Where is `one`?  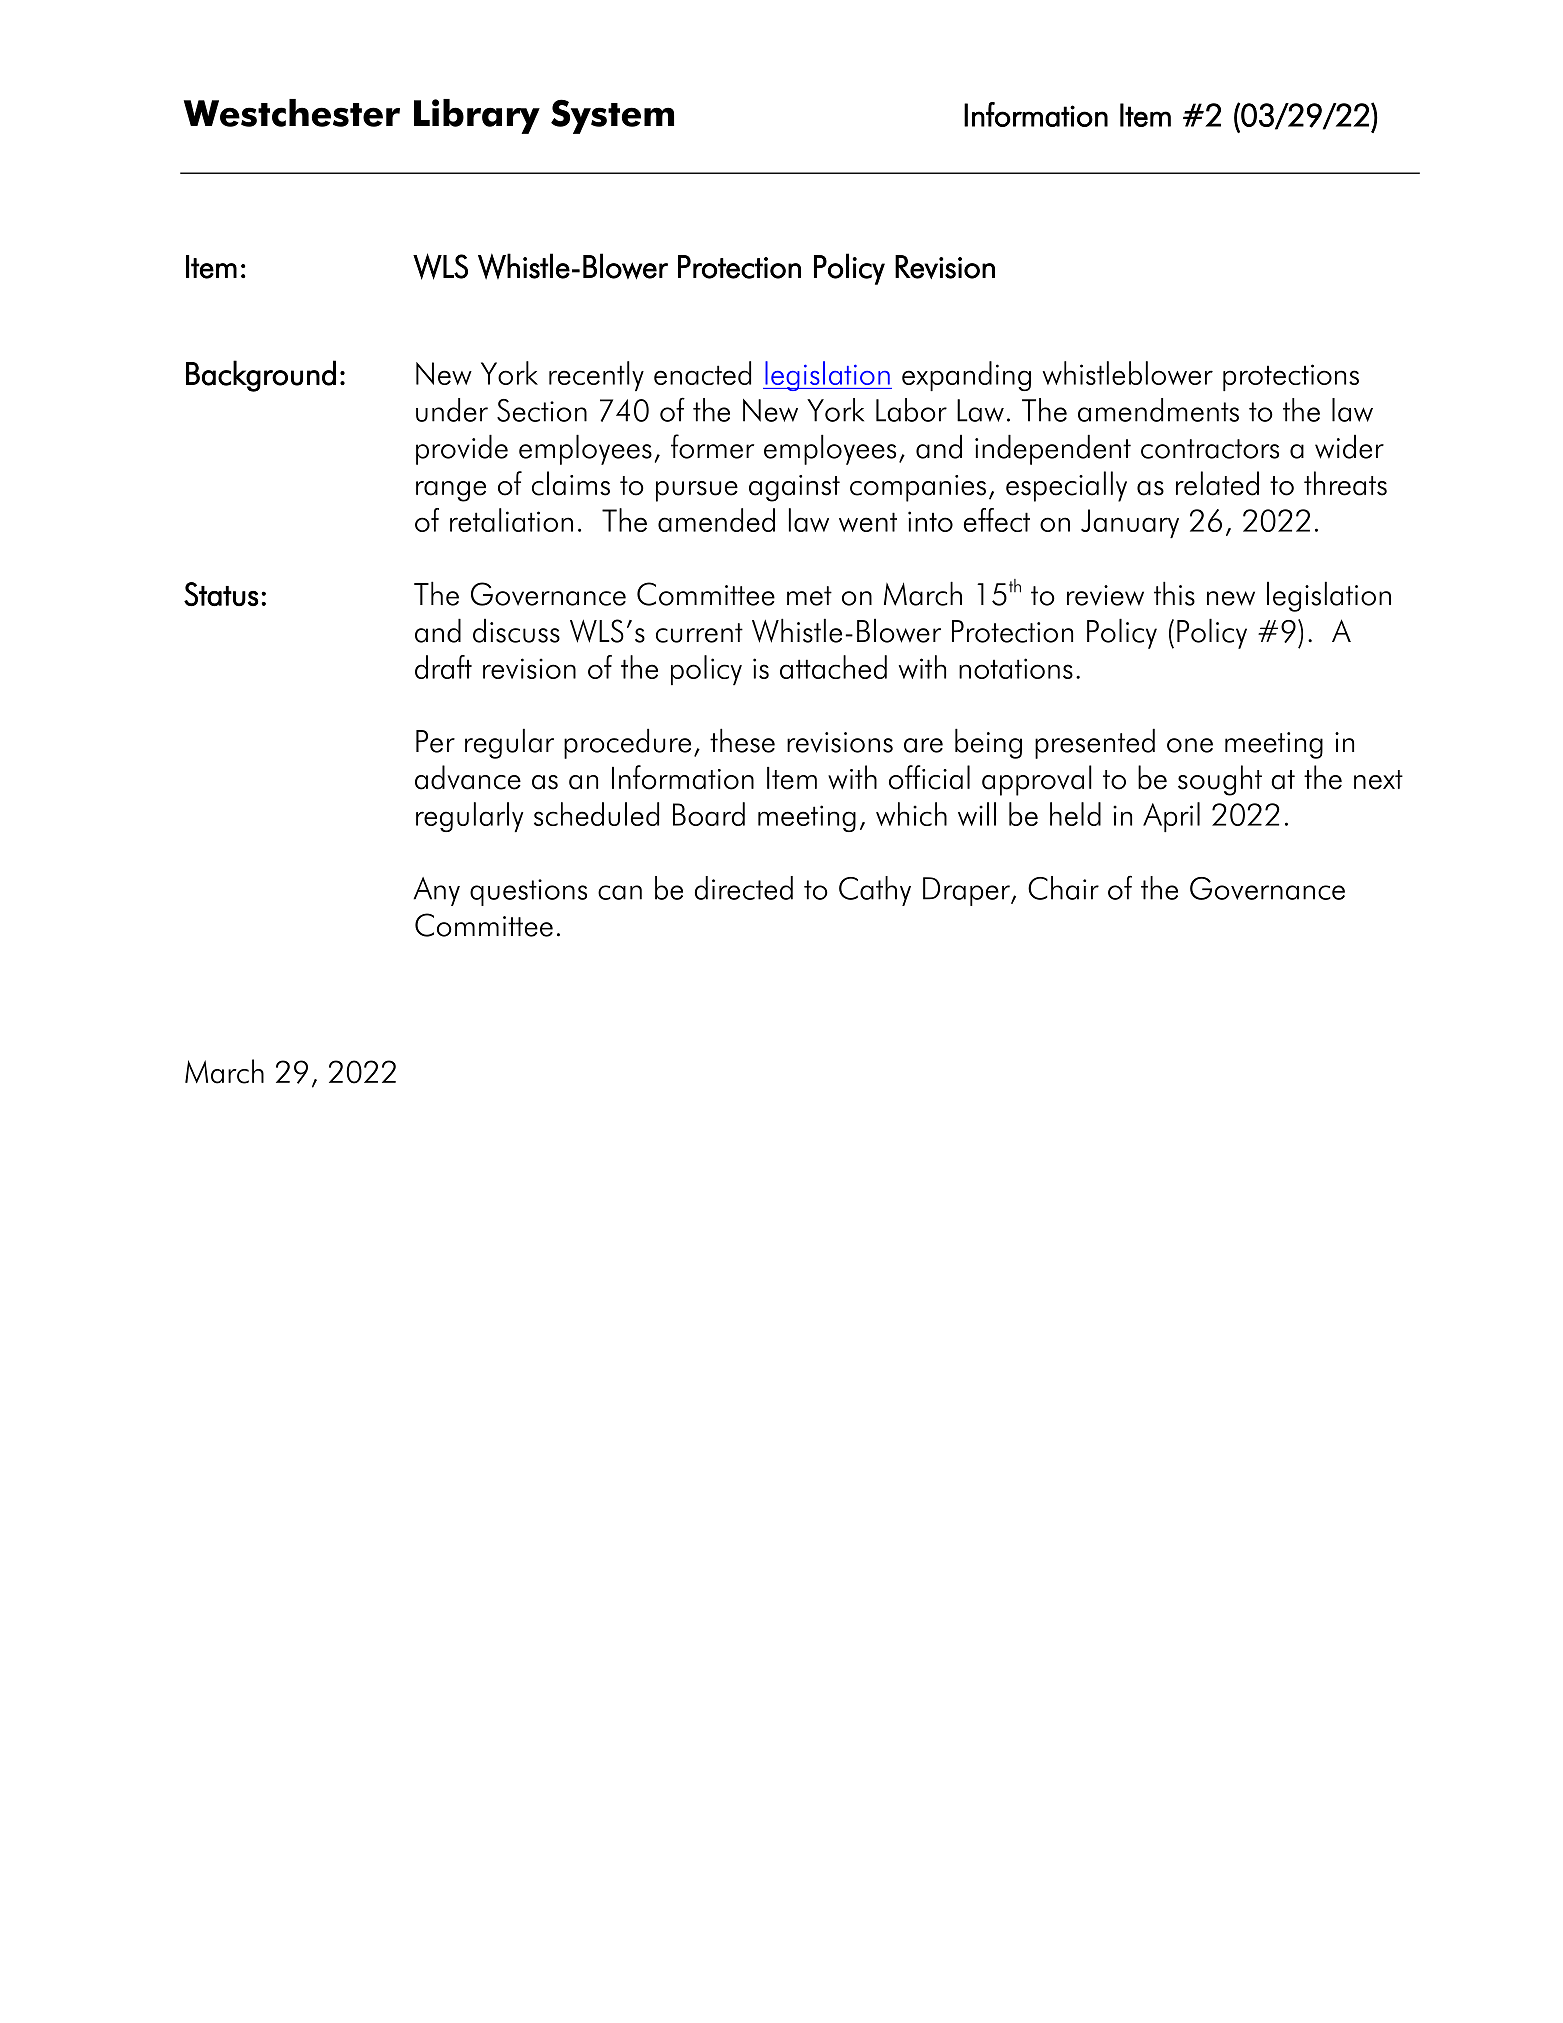 one is located at coordinates (1190, 745).
